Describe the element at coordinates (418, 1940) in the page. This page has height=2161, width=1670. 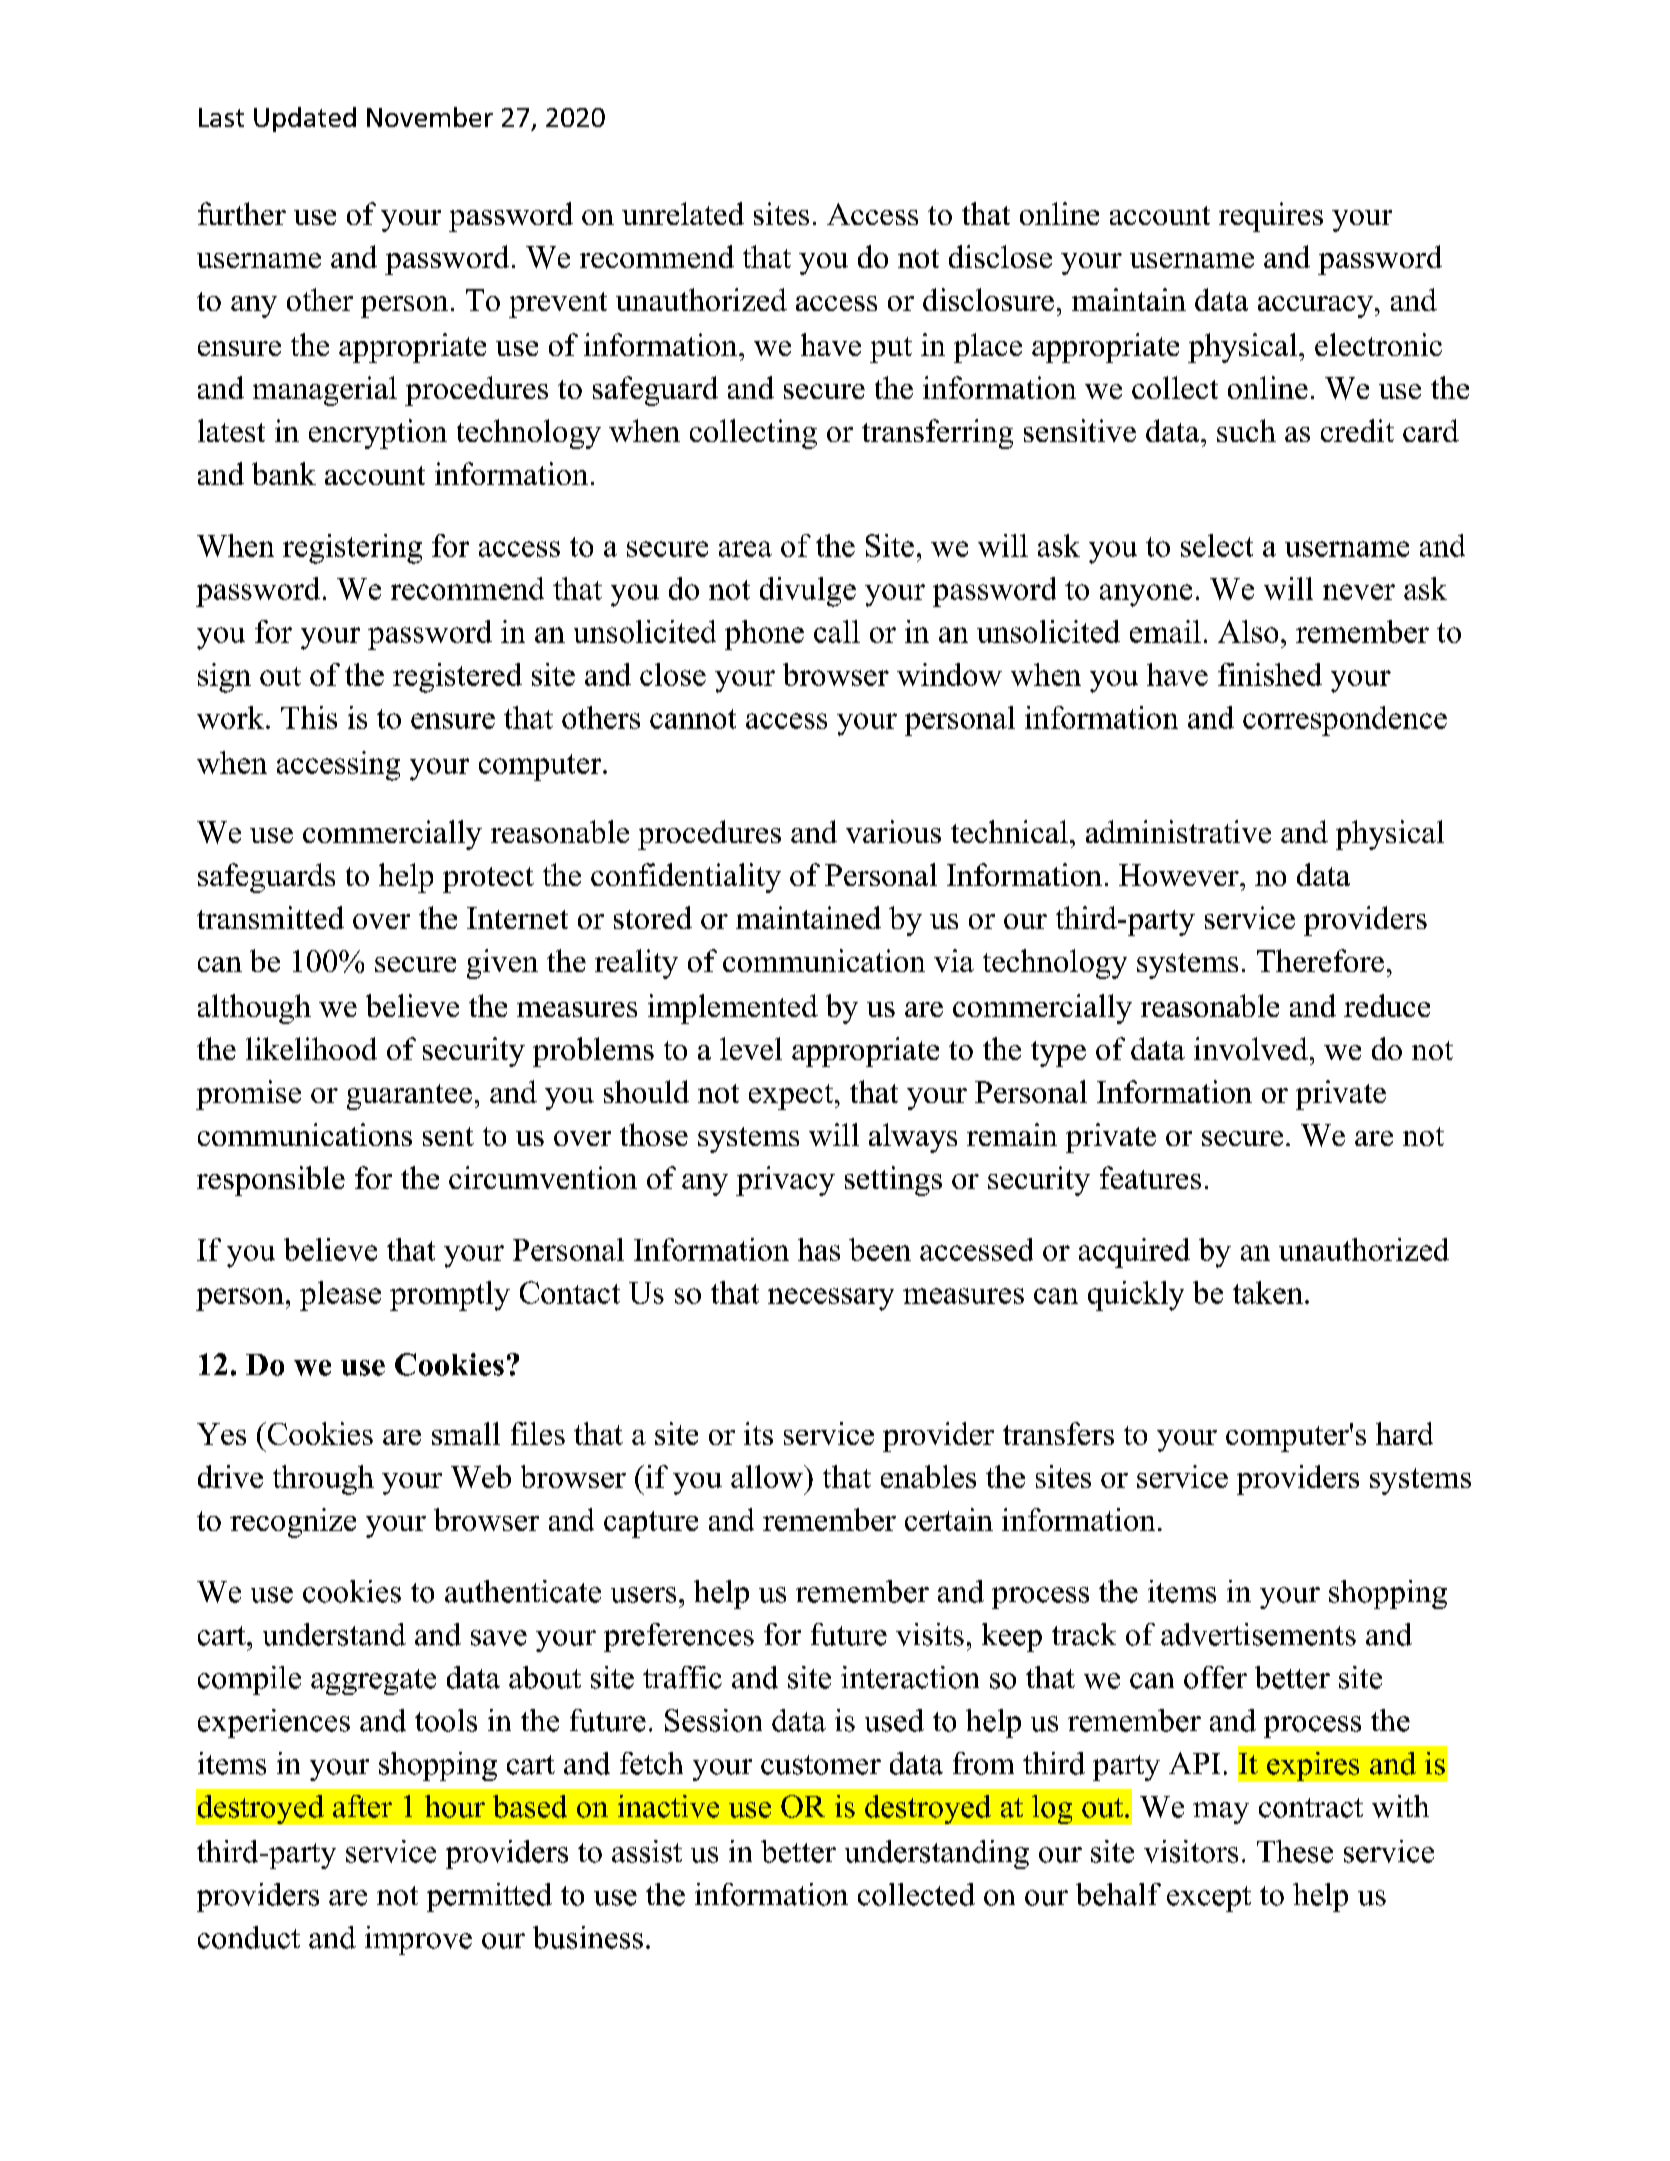
I see `improve` at that location.
